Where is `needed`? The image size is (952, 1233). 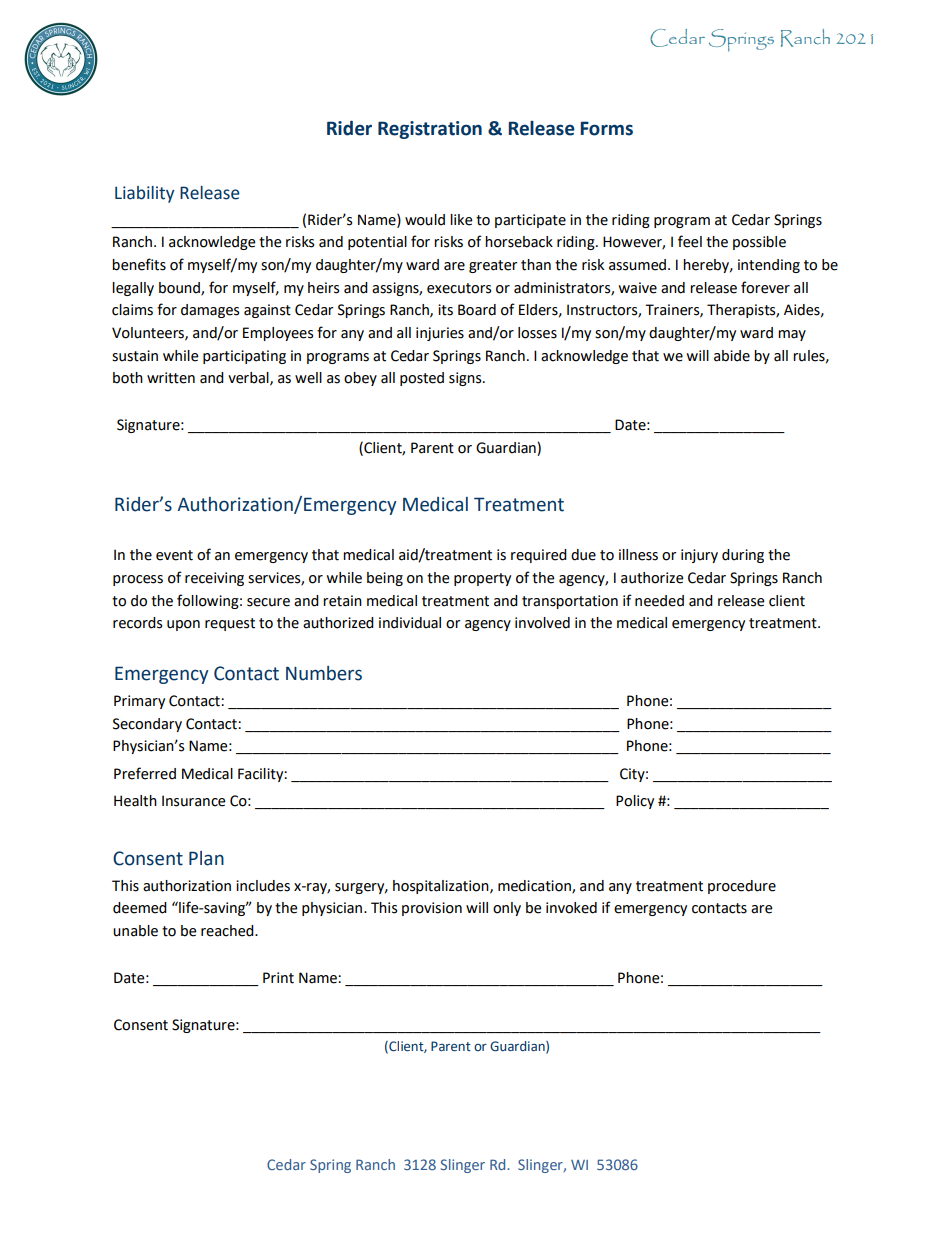
needed is located at coordinates (659, 601).
